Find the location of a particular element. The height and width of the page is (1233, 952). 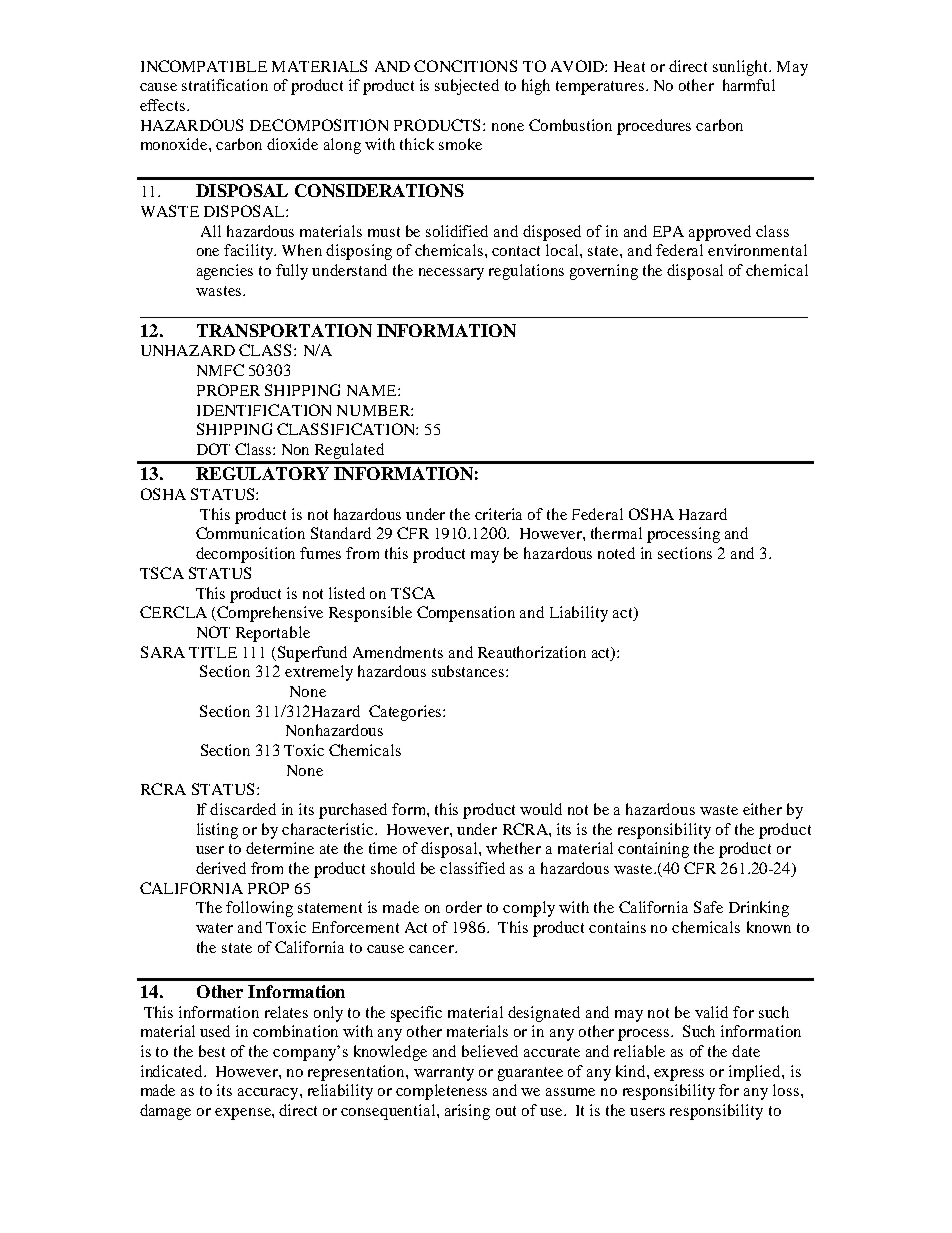

harmful is located at coordinates (749, 85).
